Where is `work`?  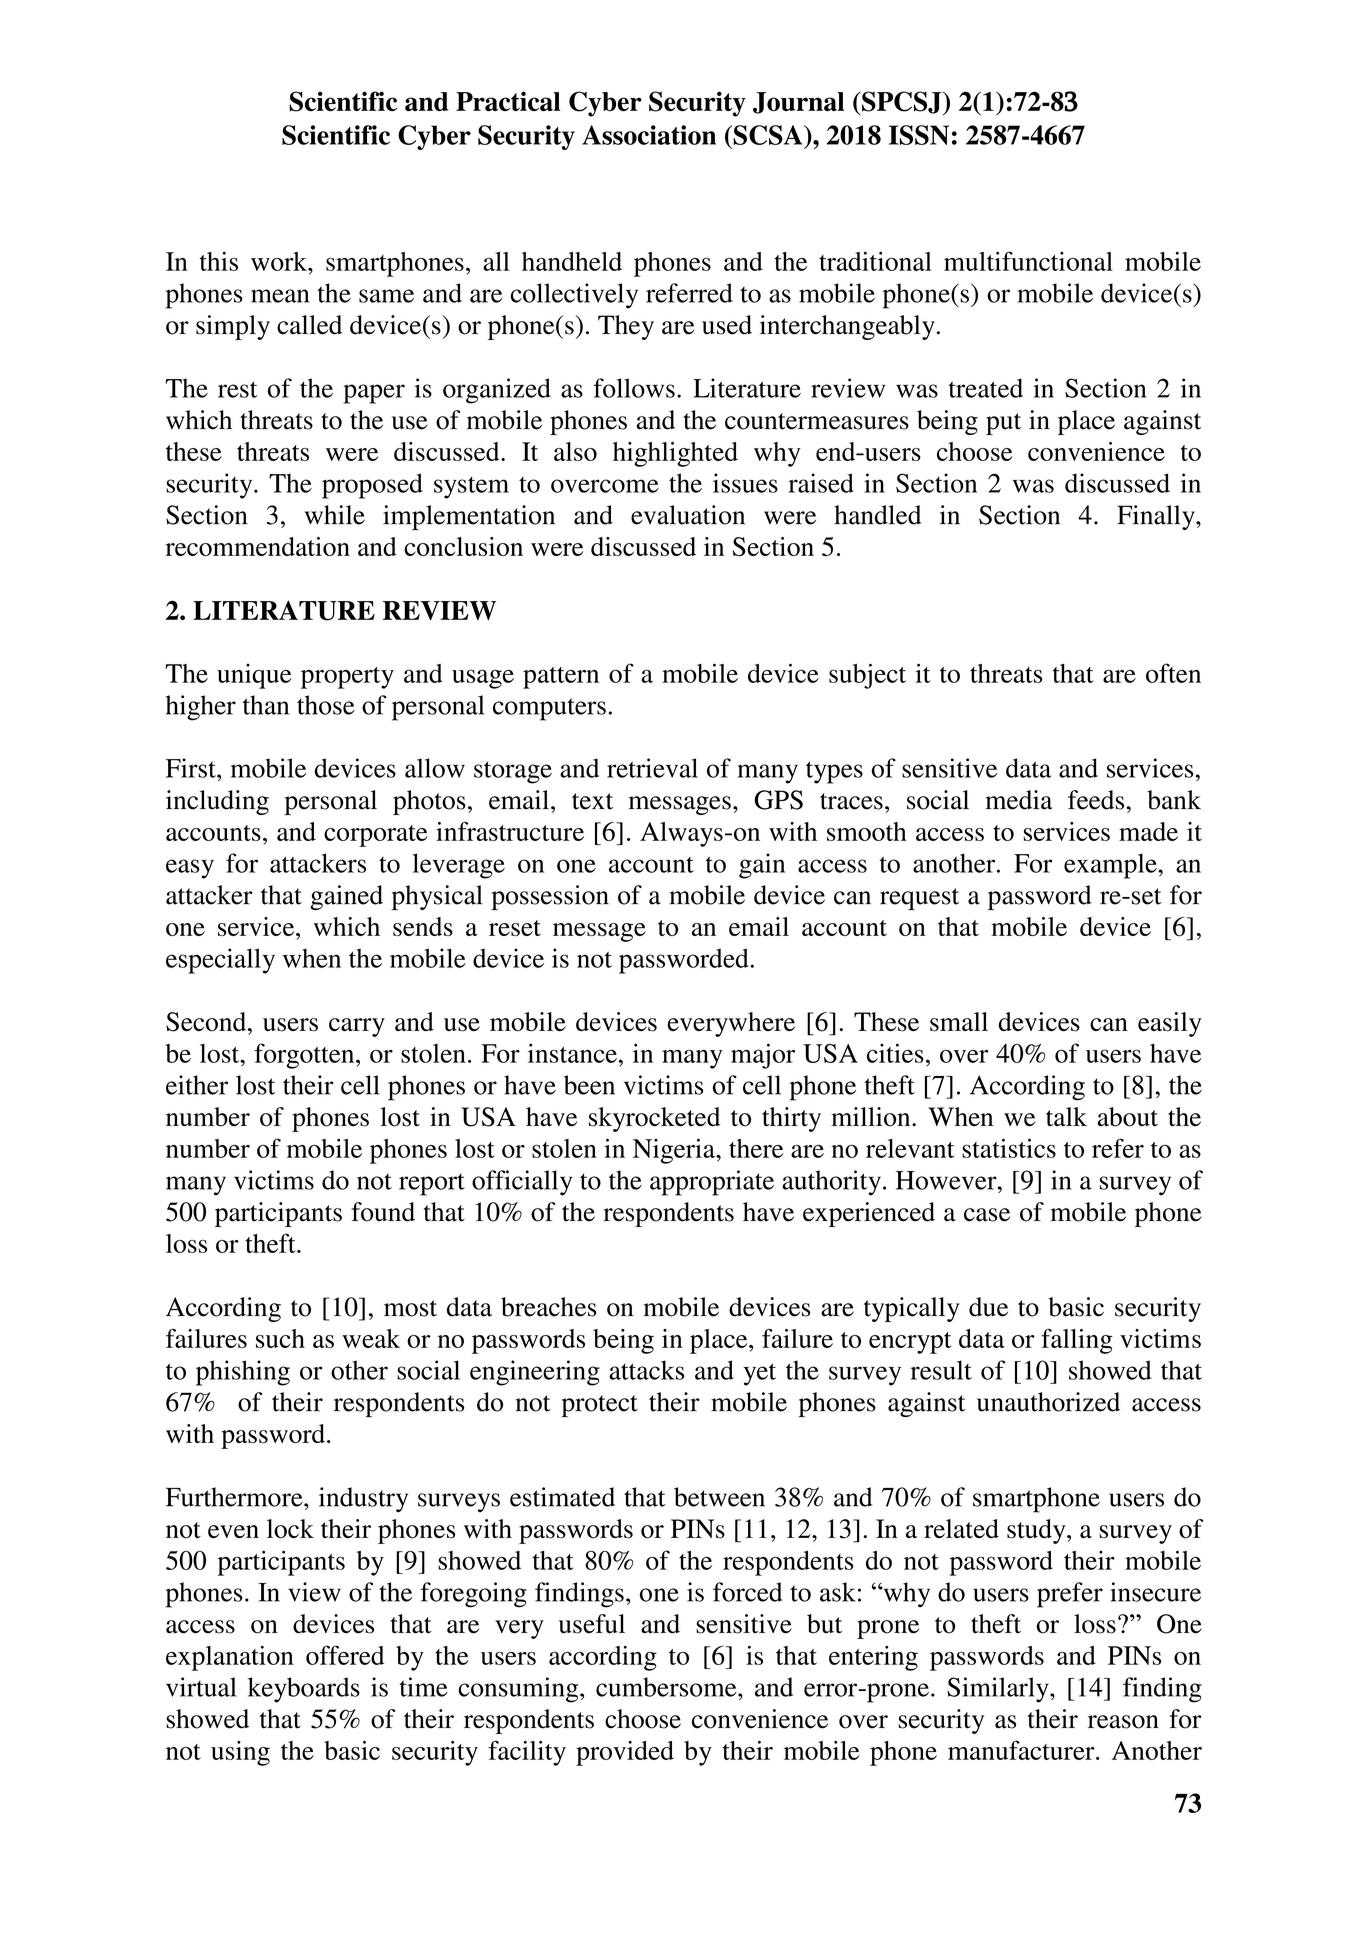 work is located at coordinates (280, 261).
